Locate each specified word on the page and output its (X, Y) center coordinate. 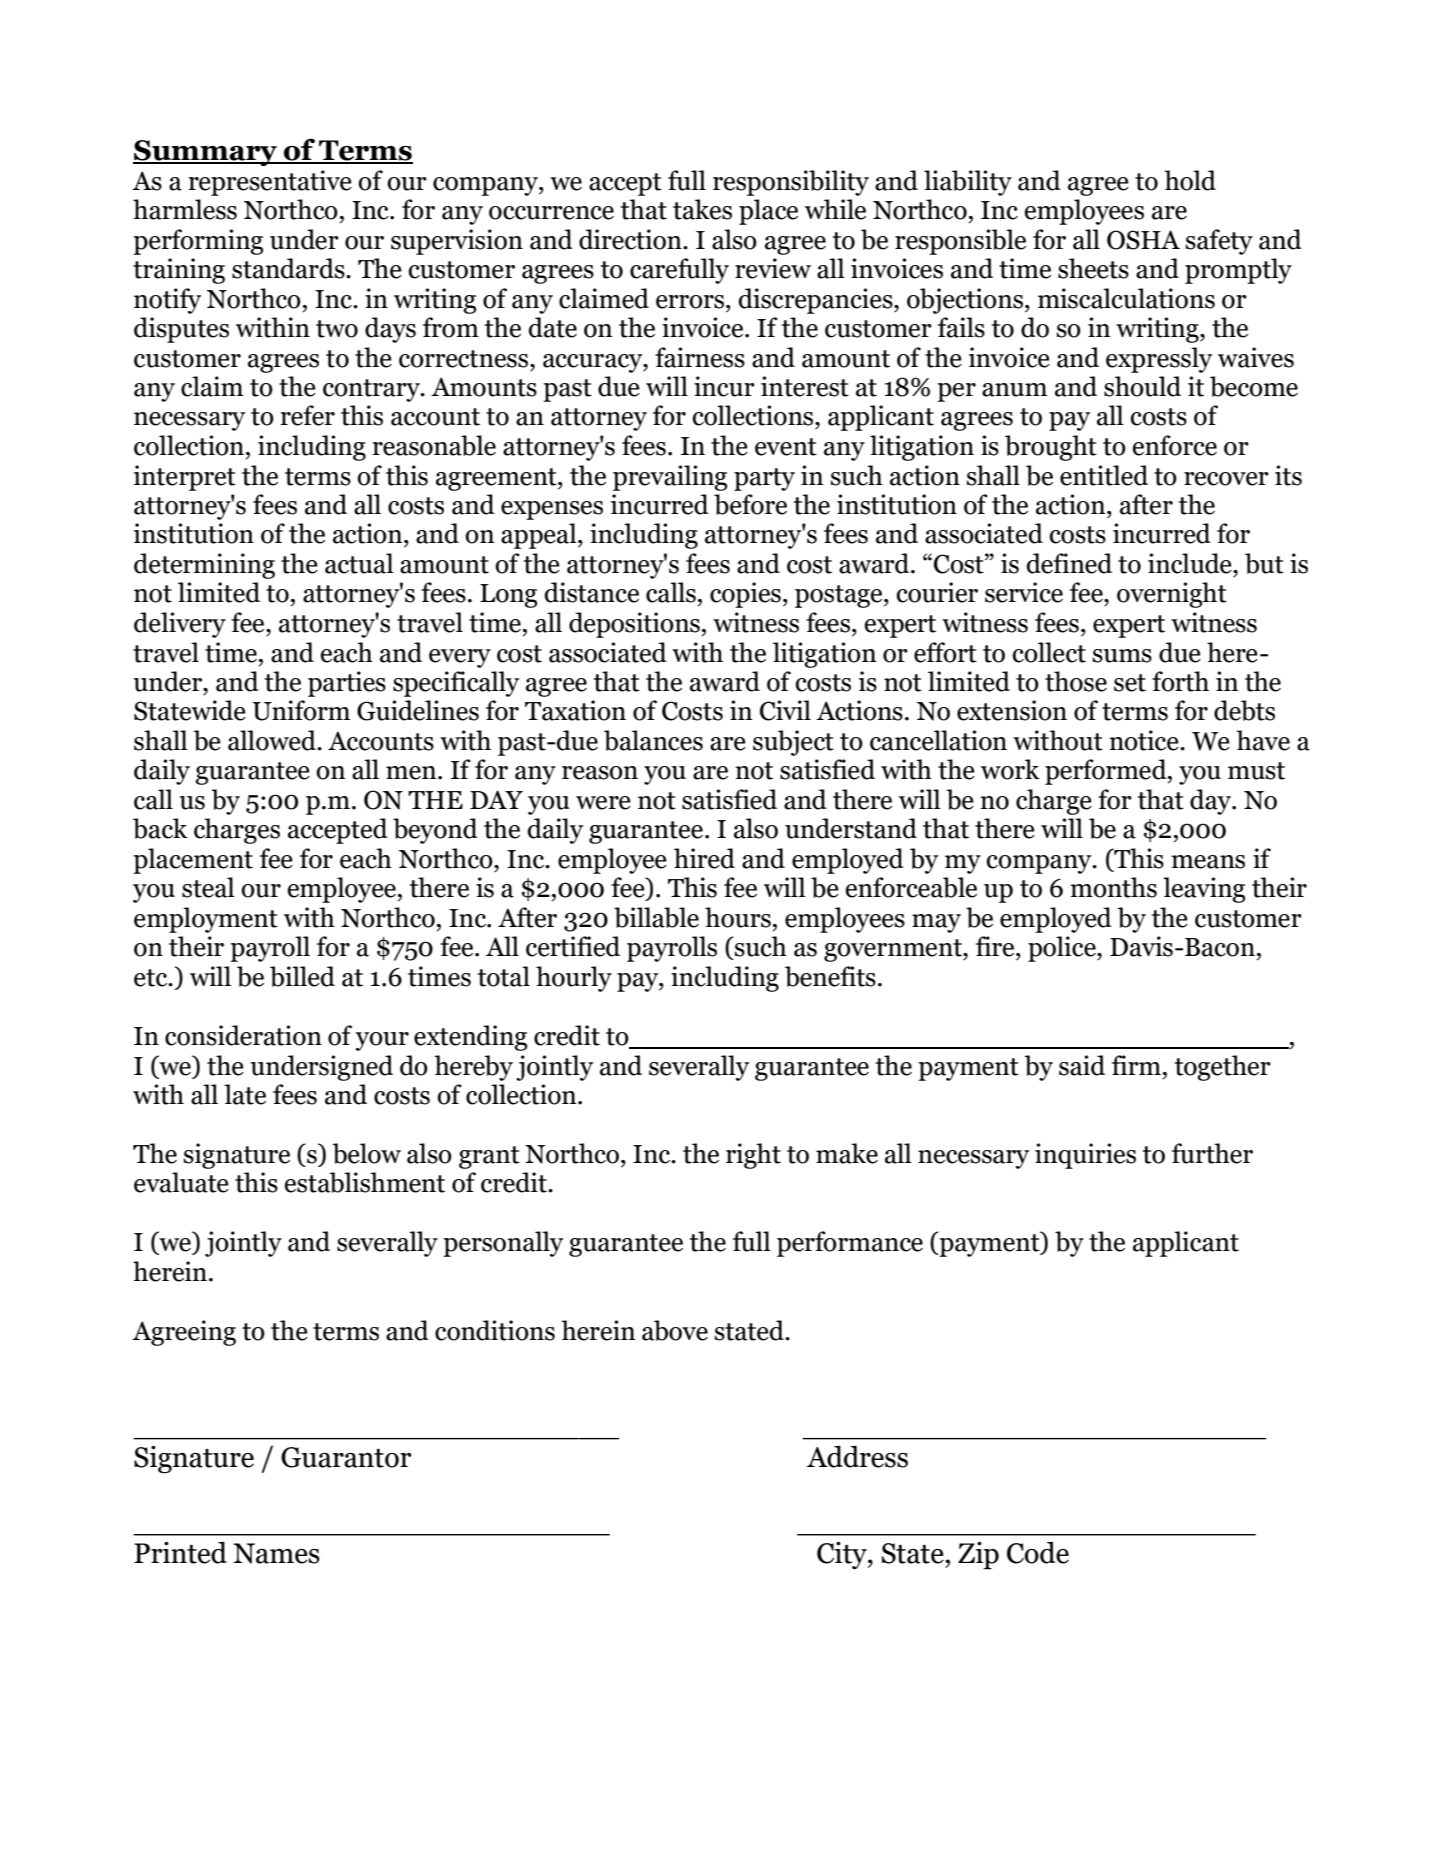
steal (208, 887)
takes (702, 209)
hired (704, 858)
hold (1190, 180)
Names (276, 1553)
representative (270, 183)
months (1113, 887)
